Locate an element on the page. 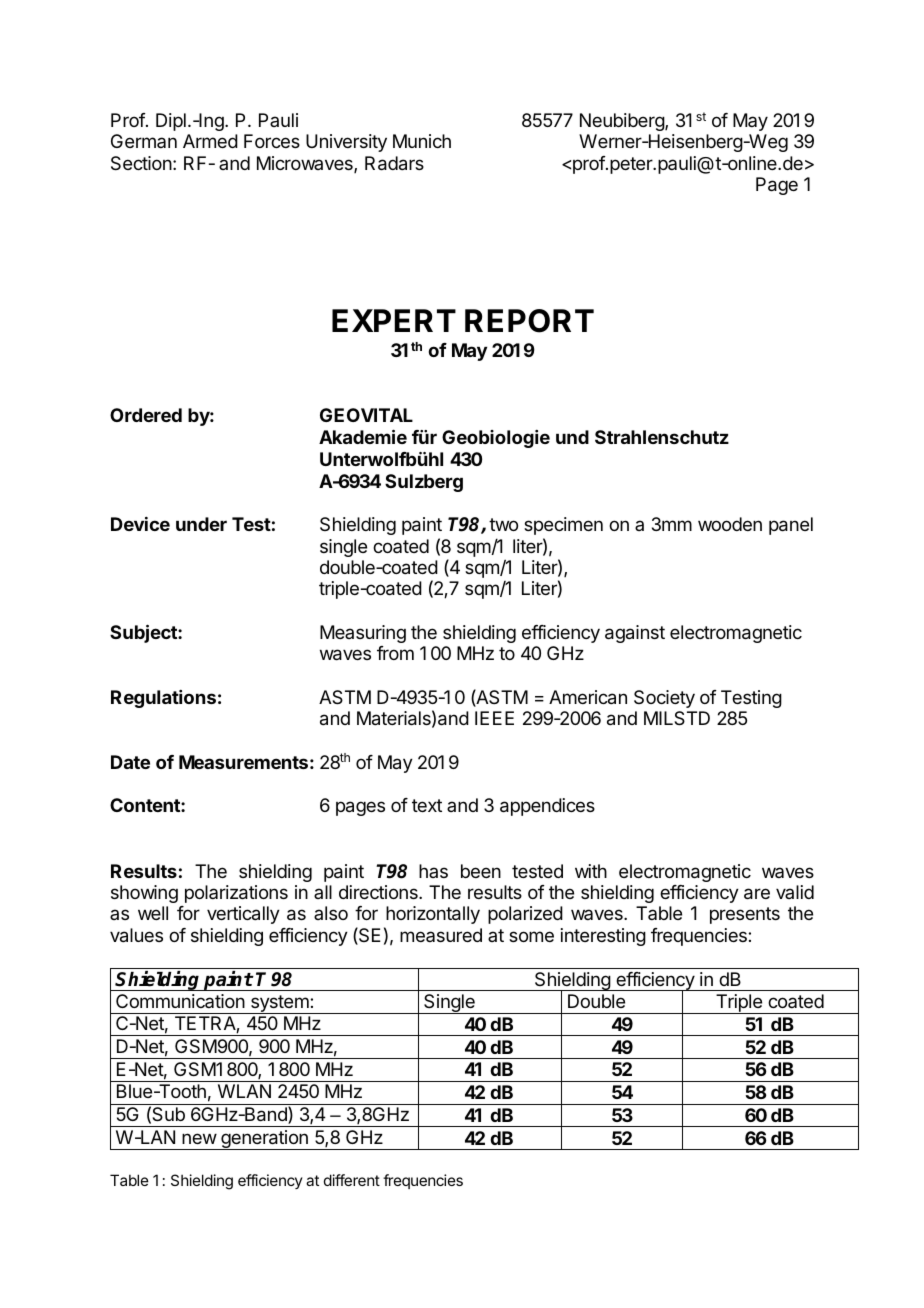  interesting is located at coordinates (603, 937).
